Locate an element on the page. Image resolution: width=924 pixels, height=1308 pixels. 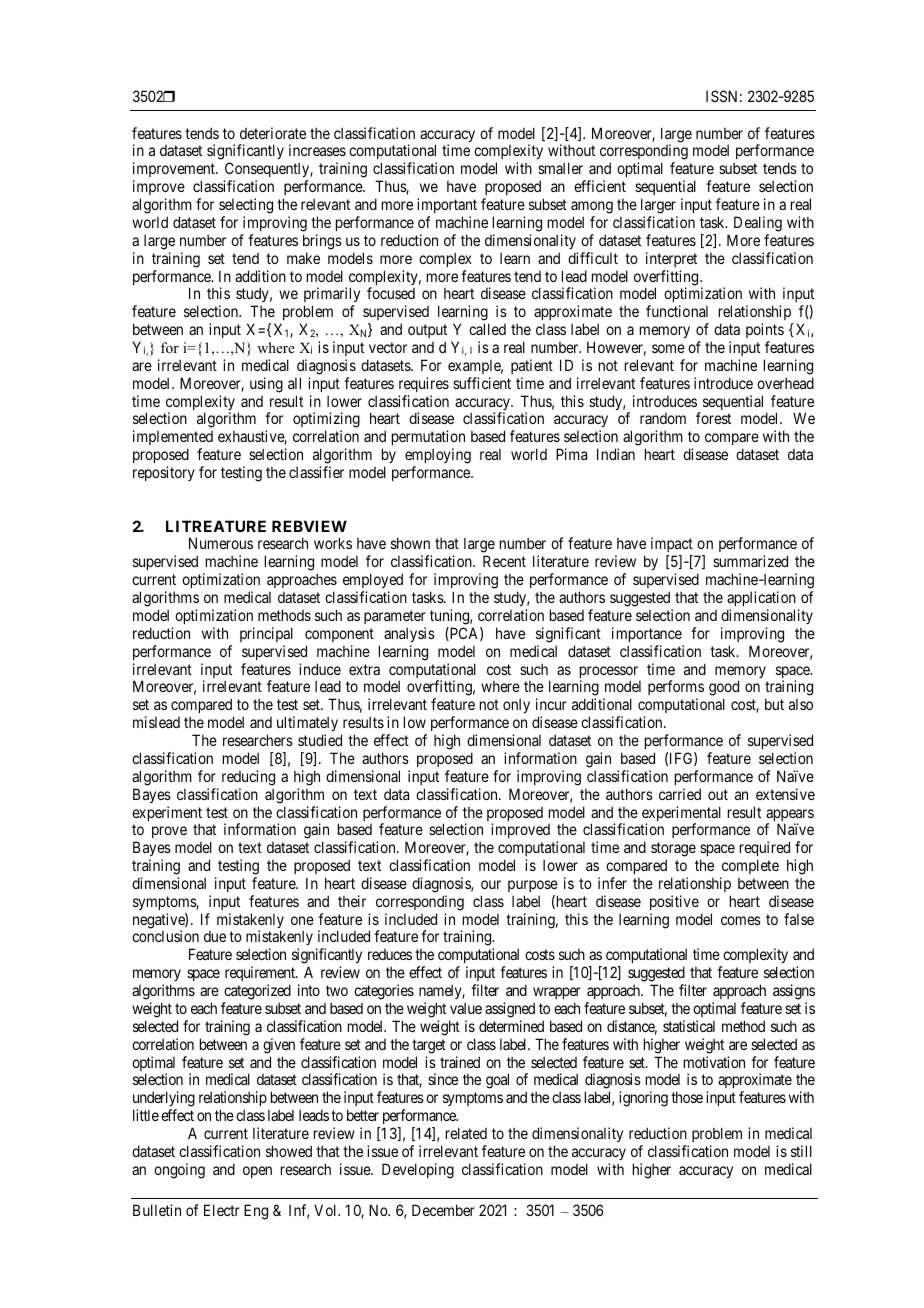
still is located at coordinates (801, 1151).
